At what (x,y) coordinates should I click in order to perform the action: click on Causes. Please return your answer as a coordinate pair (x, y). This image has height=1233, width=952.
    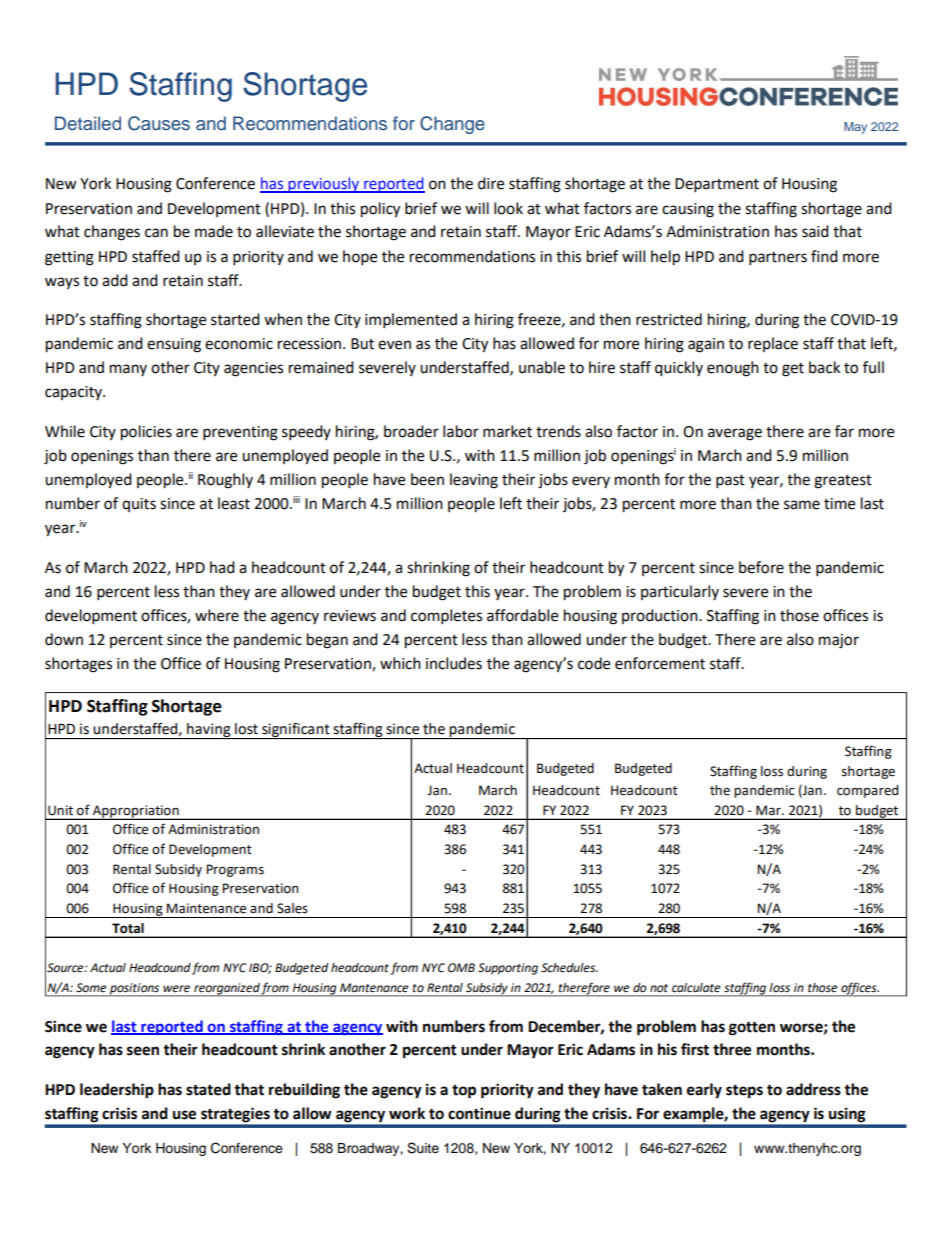
    Looking at the image, I should click on (159, 123).
